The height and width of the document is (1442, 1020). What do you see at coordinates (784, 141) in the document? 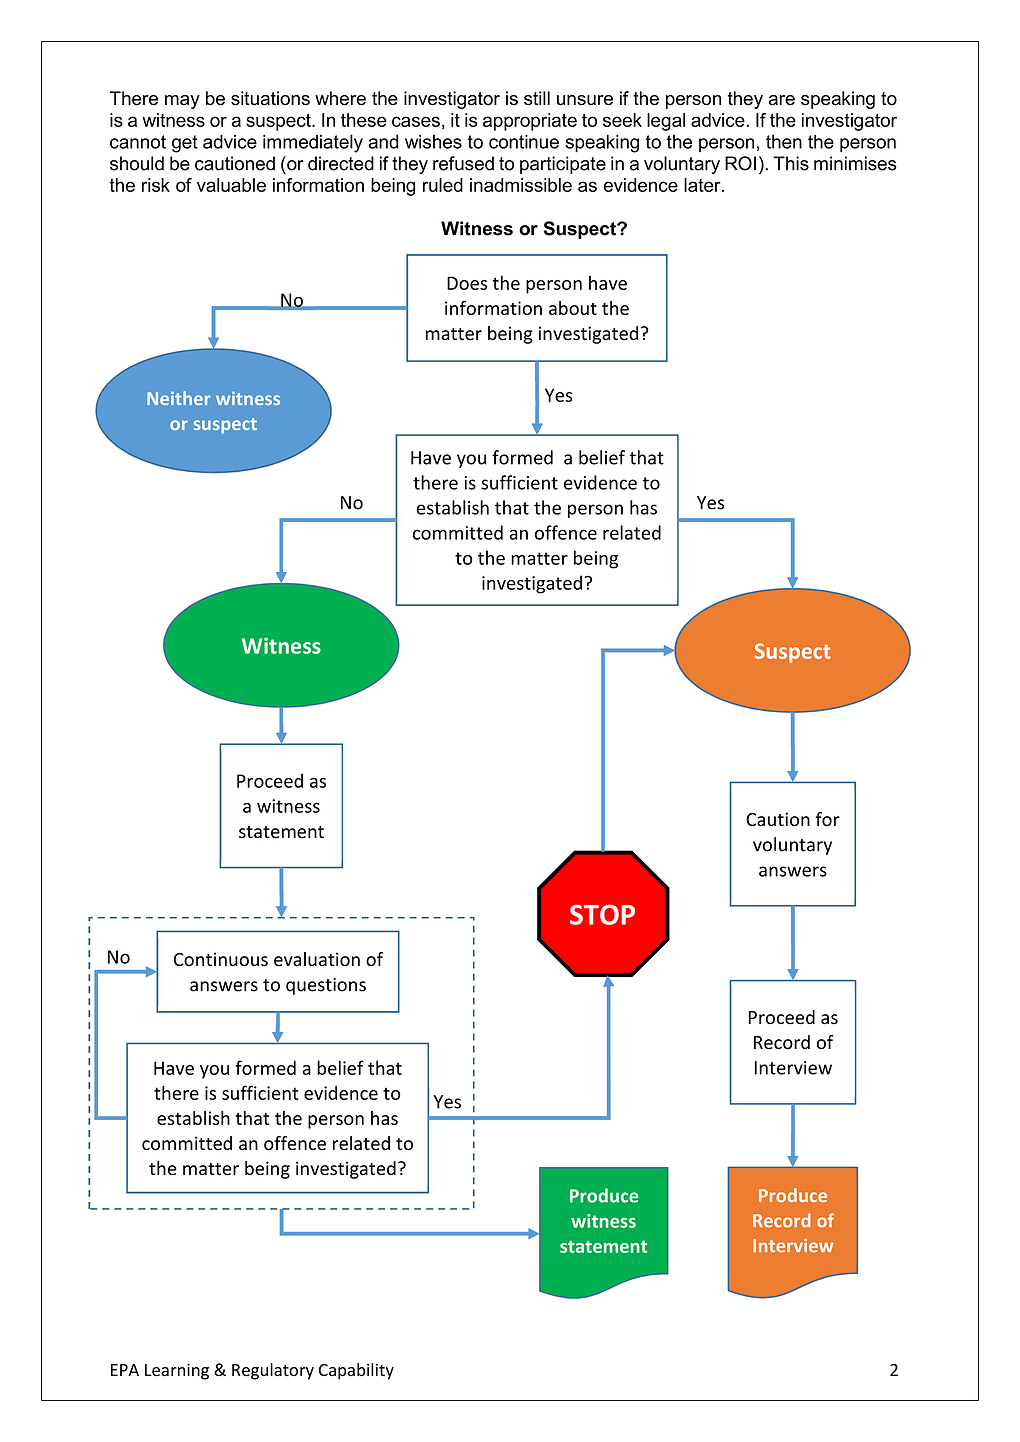
I see `then` at bounding box center [784, 141].
